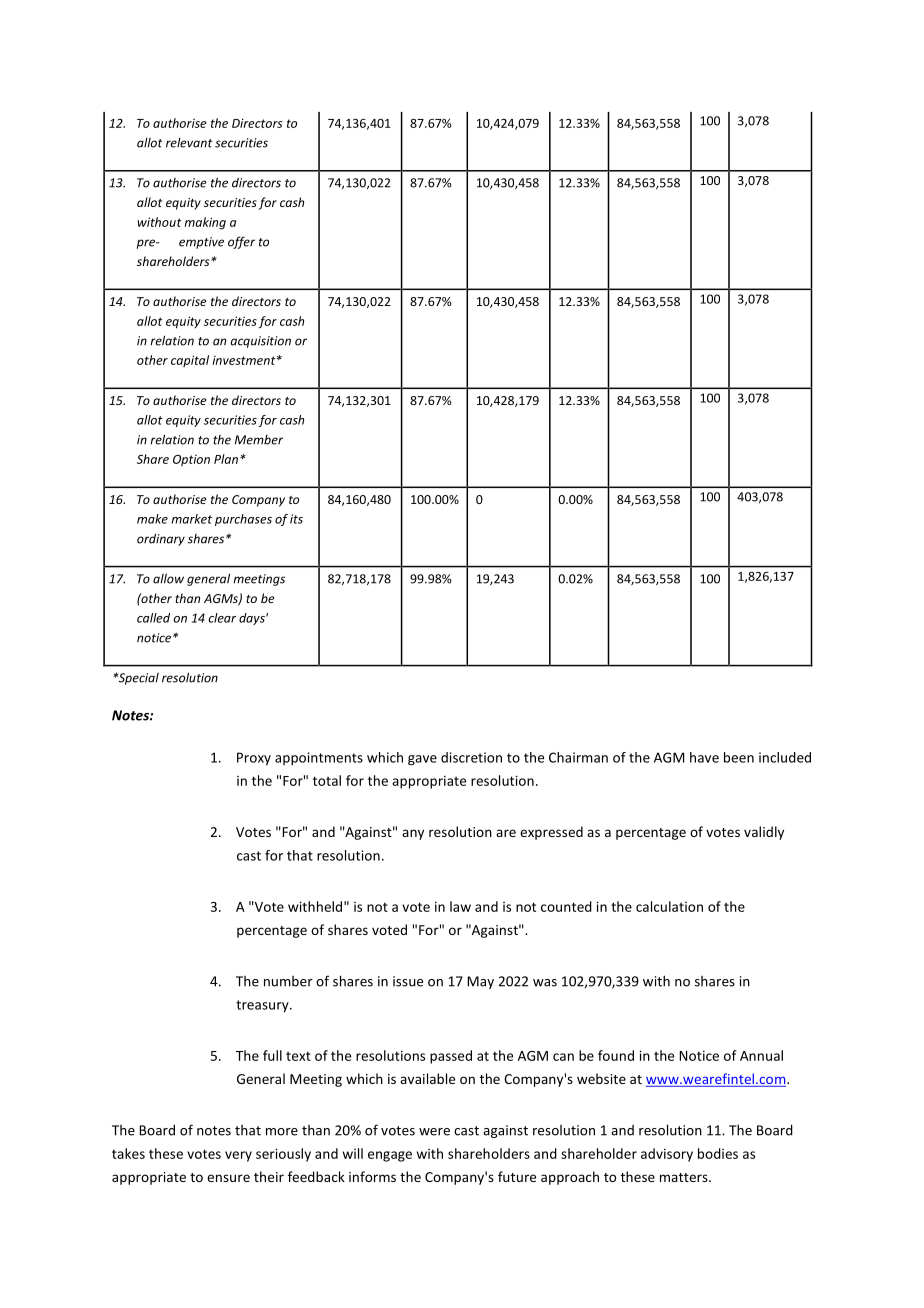  I want to click on bodies, so click(718, 1153).
